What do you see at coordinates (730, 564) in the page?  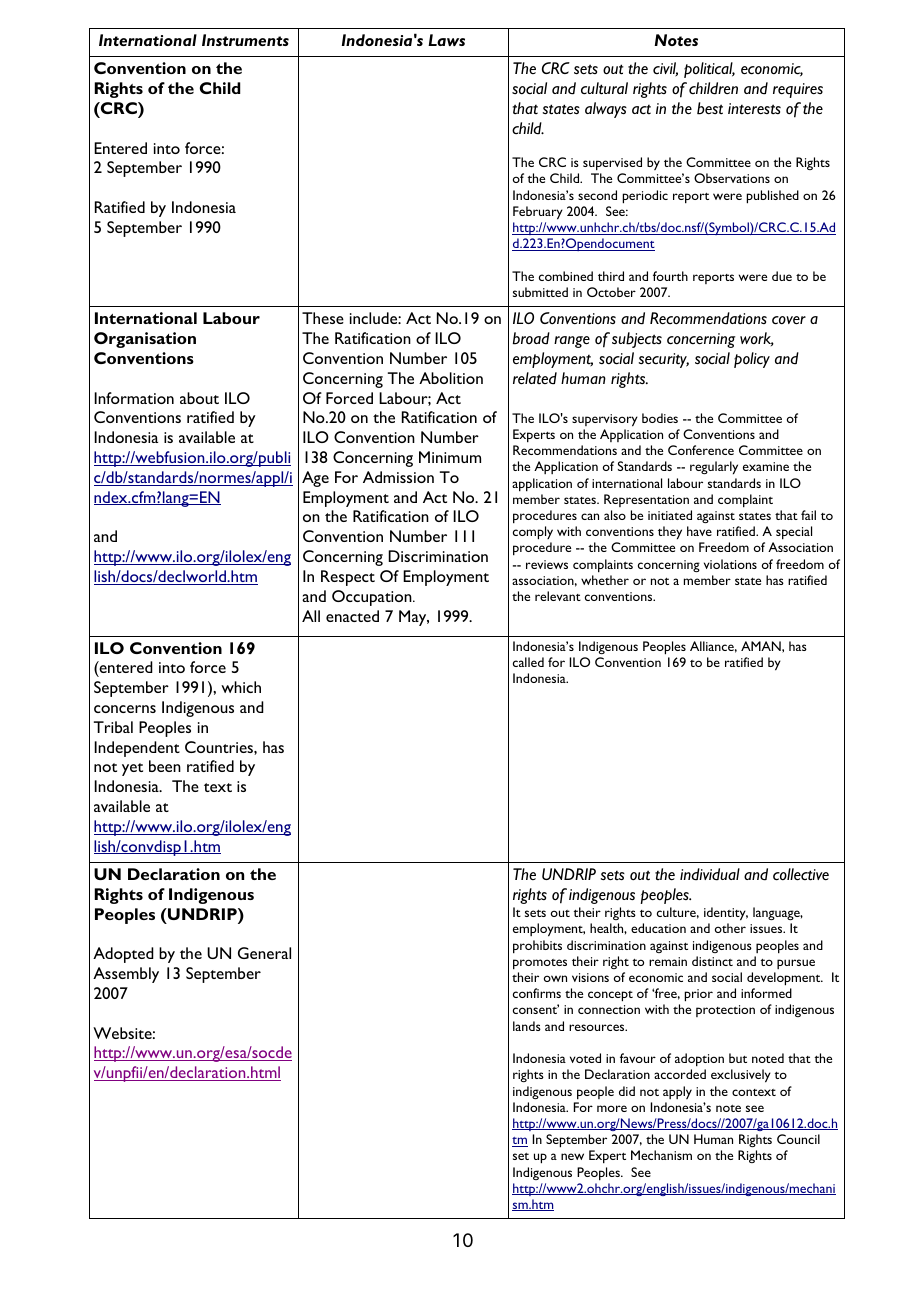 I see `violations` at bounding box center [730, 564].
